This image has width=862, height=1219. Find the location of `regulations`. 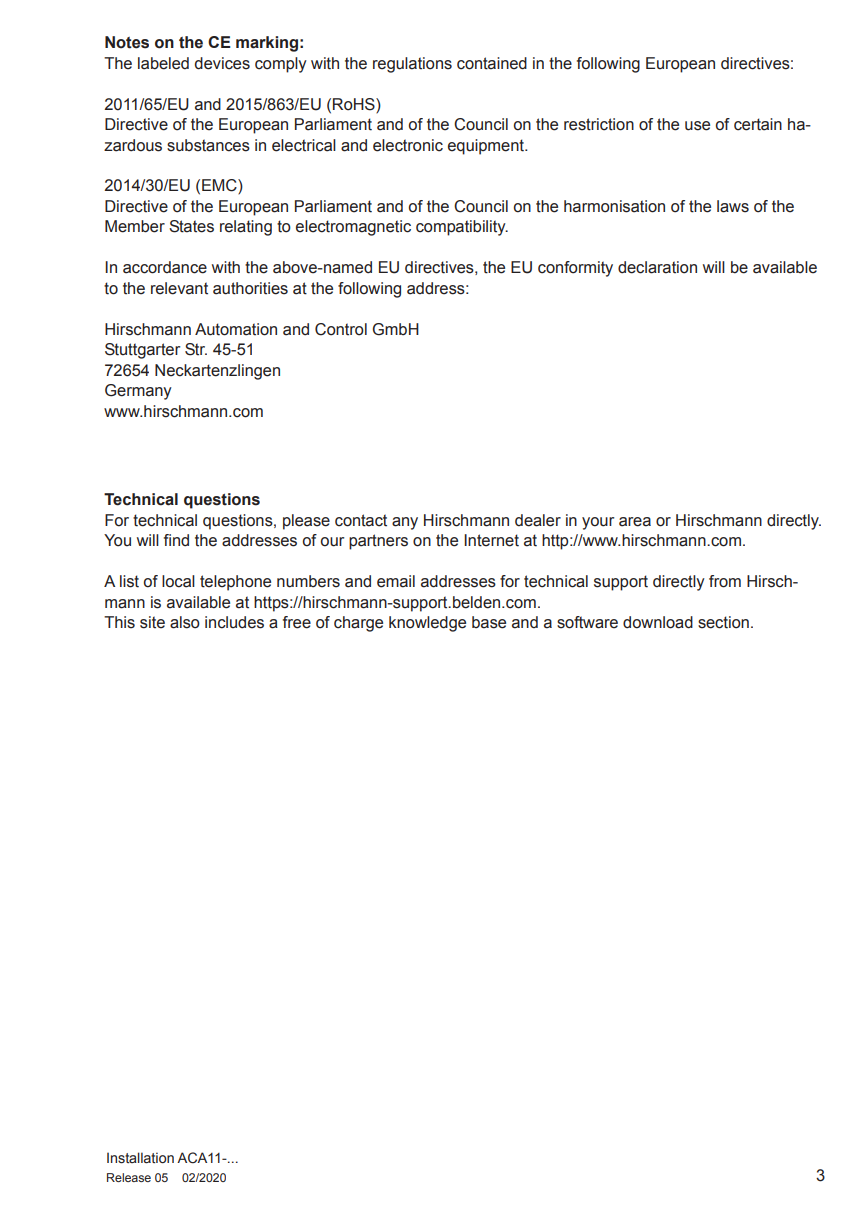

regulations is located at coordinates (412, 65).
